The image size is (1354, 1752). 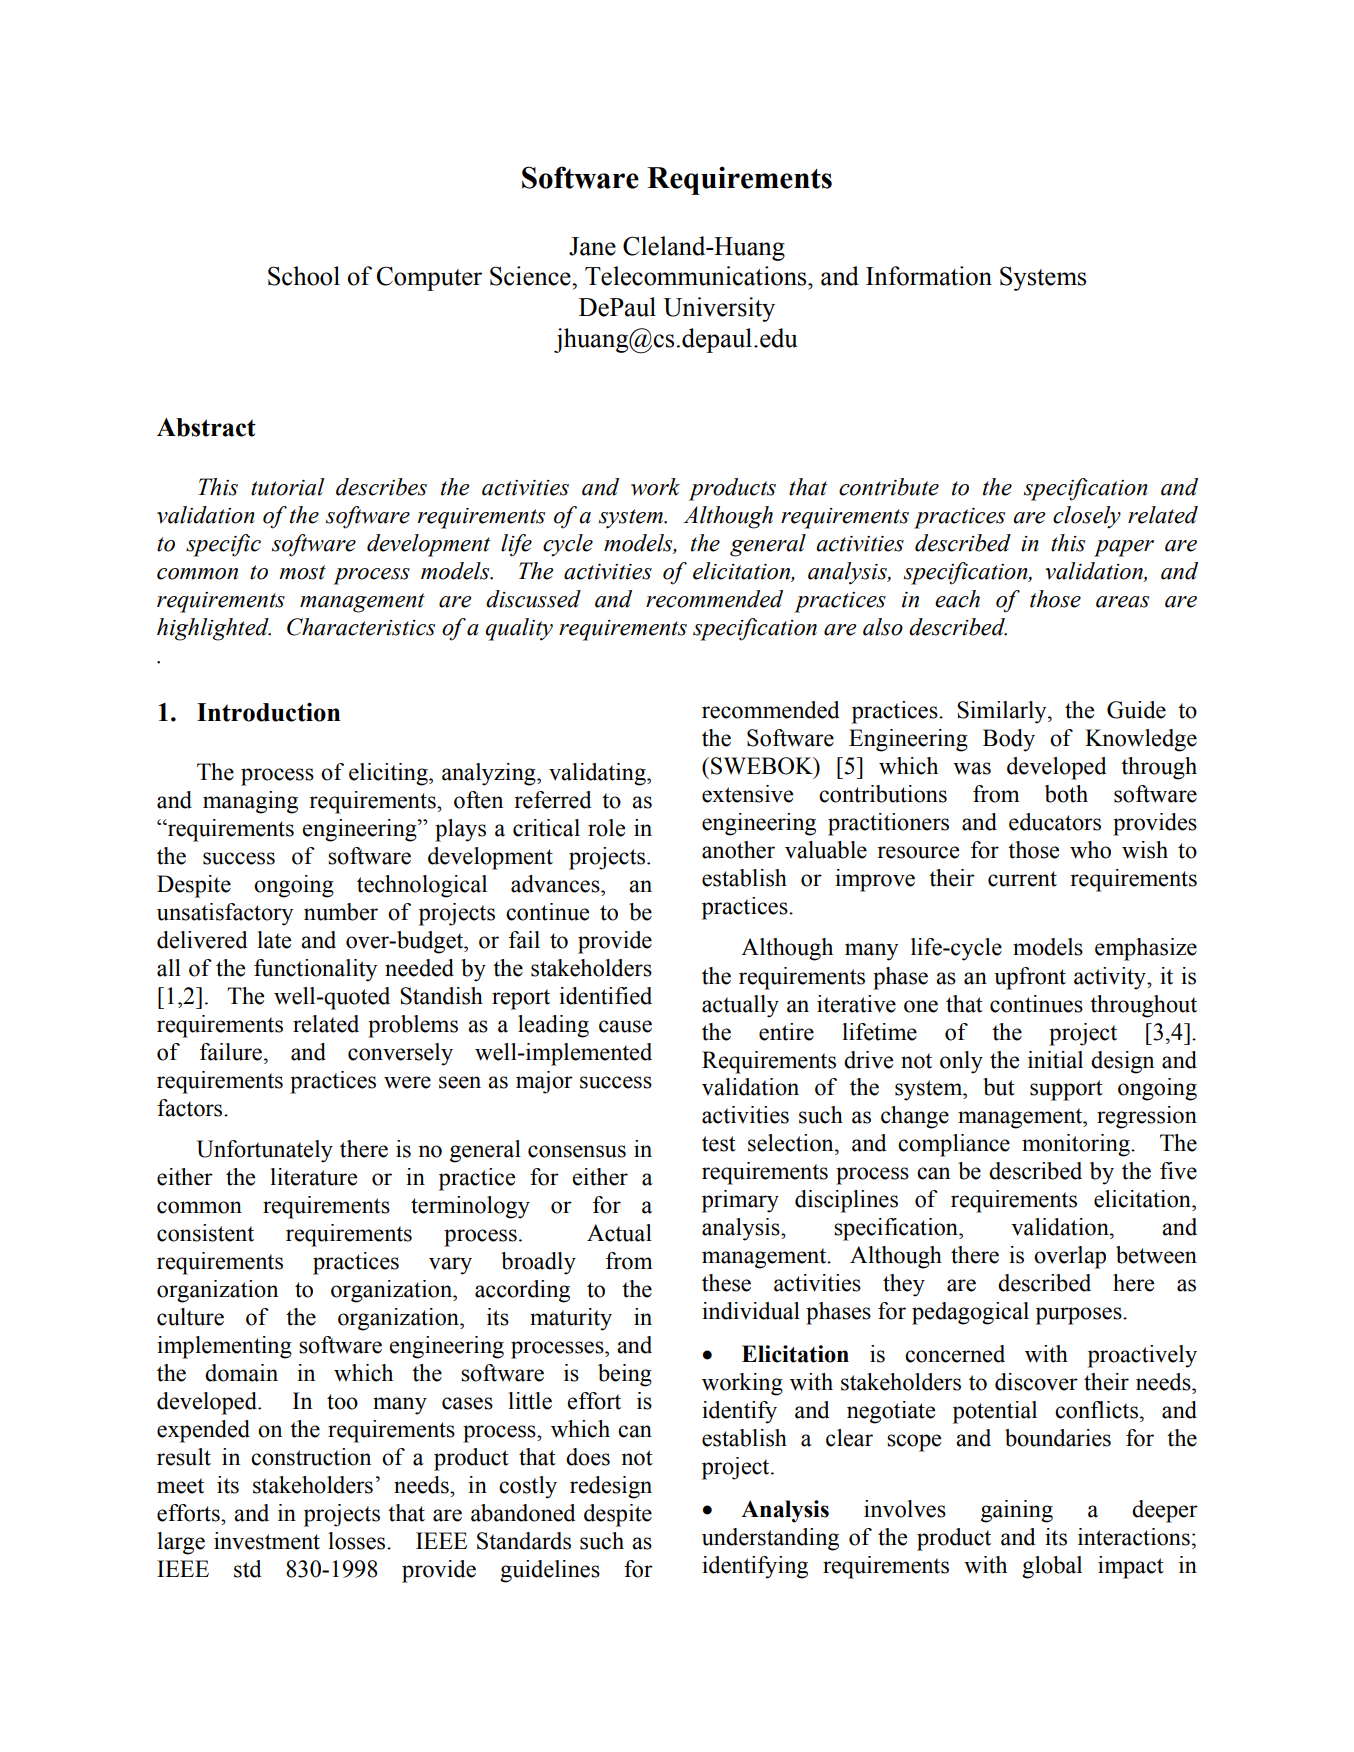 I want to click on number, so click(x=341, y=912).
